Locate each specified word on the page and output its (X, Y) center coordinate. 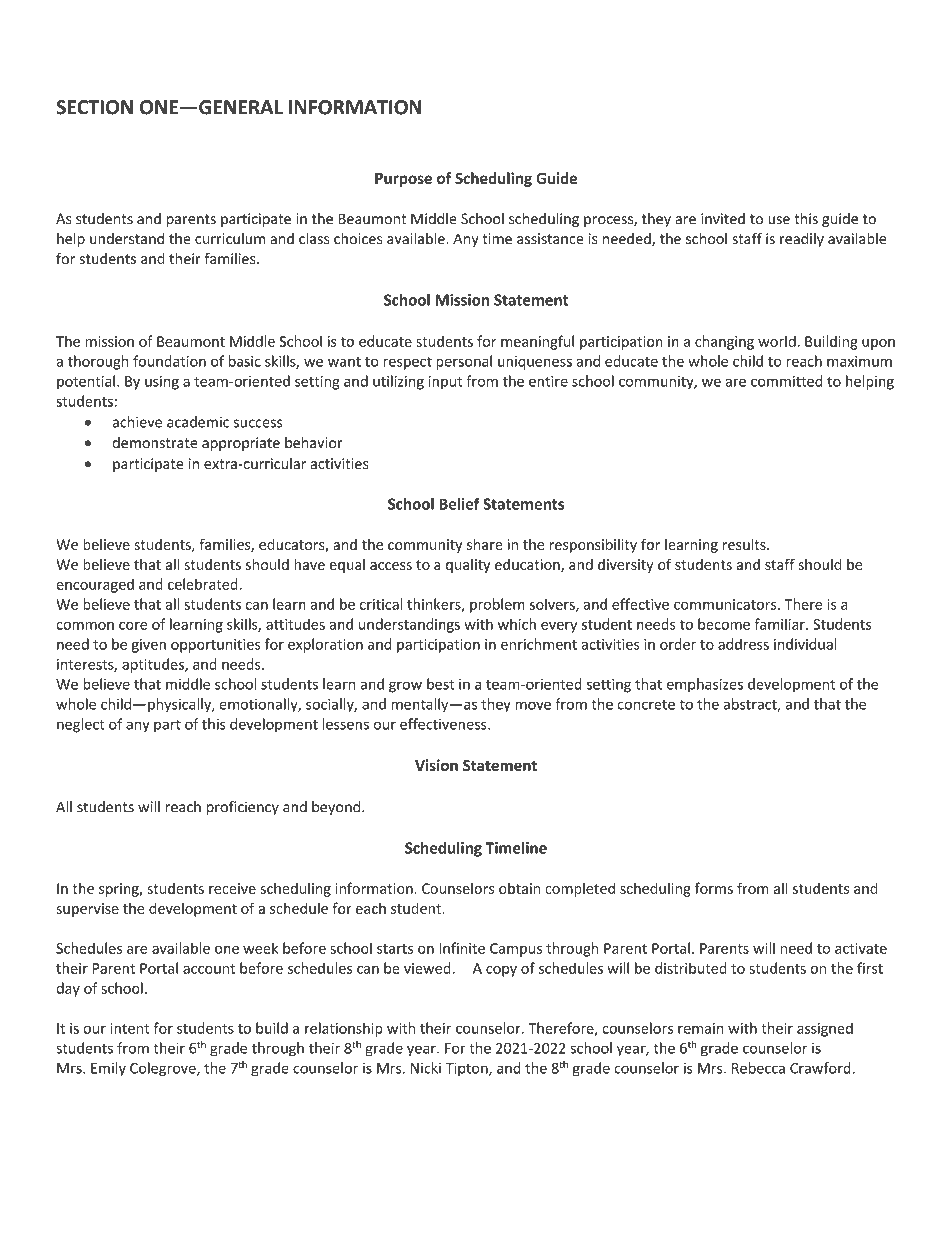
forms (714, 888)
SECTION (94, 107)
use (779, 220)
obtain (519, 888)
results (745, 544)
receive (232, 888)
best (440, 684)
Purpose (403, 180)
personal (464, 362)
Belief (459, 504)
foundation (169, 361)
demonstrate (155, 443)
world (778, 341)
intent (130, 1028)
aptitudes (154, 665)
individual (805, 644)
